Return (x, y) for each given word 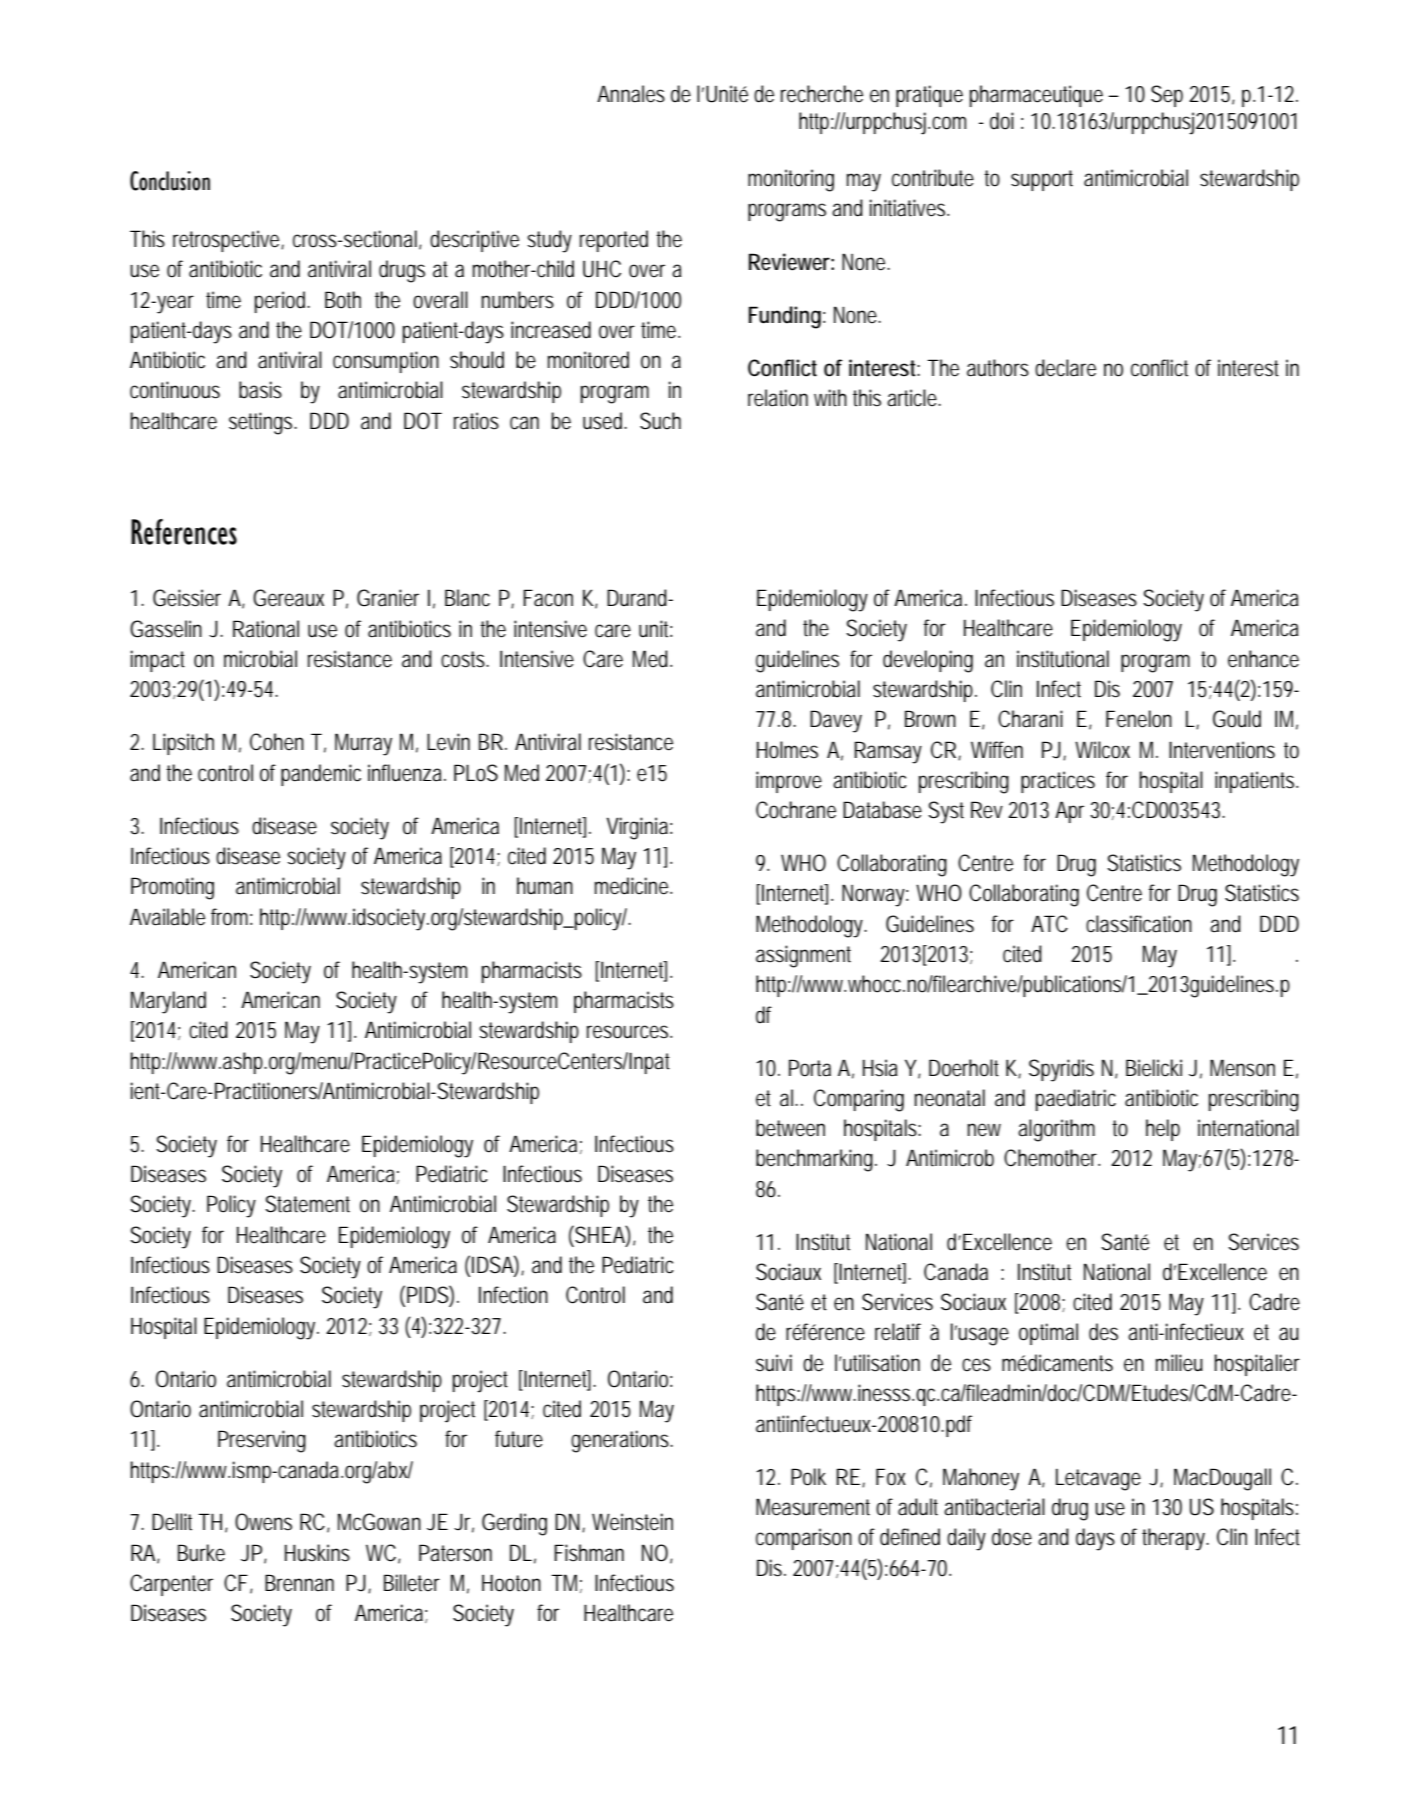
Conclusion (170, 181)
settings (260, 423)
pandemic (321, 775)
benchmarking (814, 1160)
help (1163, 1130)
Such (660, 421)
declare (1065, 368)
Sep (1167, 96)
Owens (263, 1522)
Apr (1069, 812)
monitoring (791, 180)
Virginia (637, 828)
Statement (307, 1204)
